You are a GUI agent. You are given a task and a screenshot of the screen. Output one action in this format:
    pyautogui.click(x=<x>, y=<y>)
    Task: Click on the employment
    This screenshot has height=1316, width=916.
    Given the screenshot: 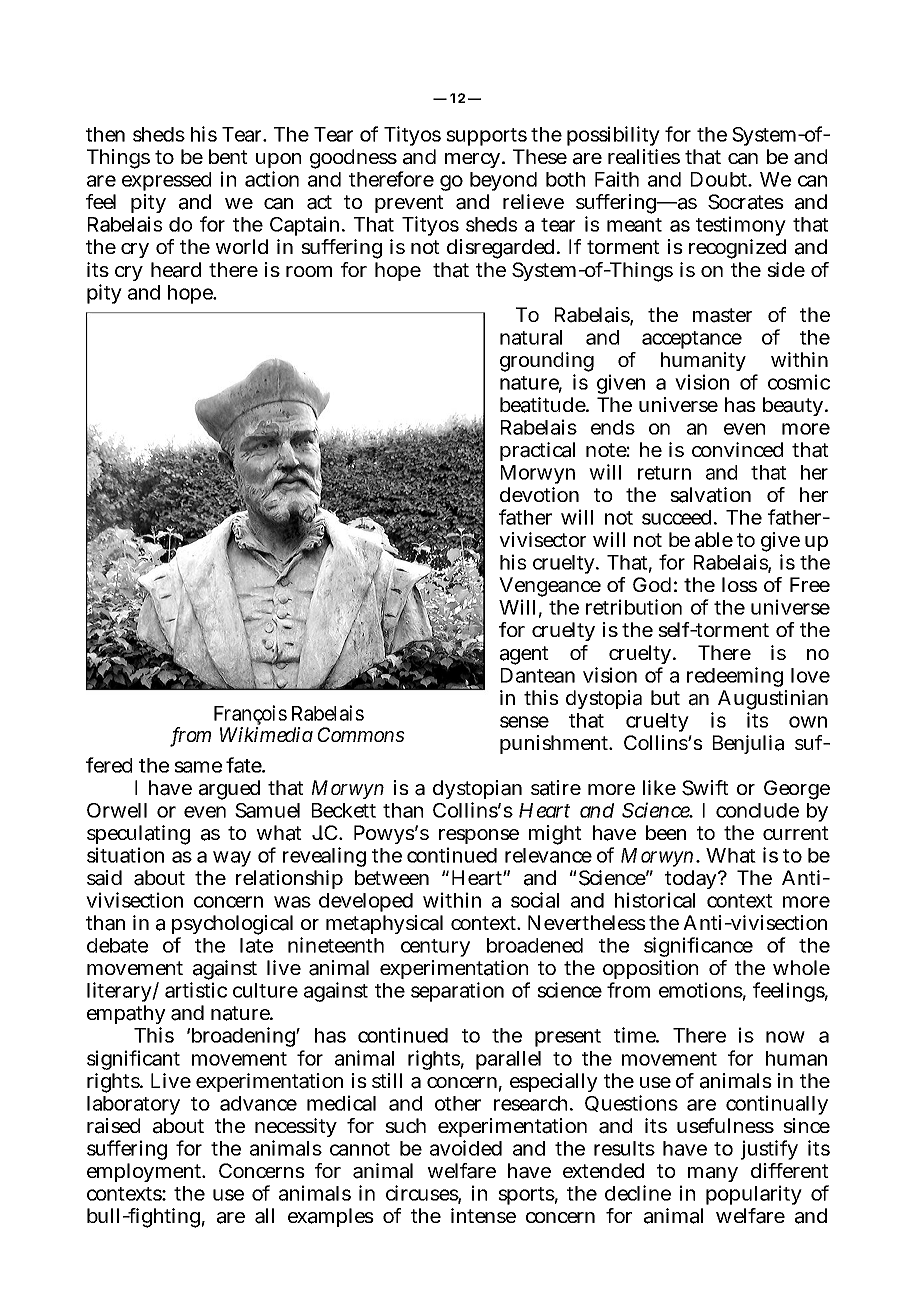 What is the action you would take?
    pyautogui.click(x=145, y=1172)
